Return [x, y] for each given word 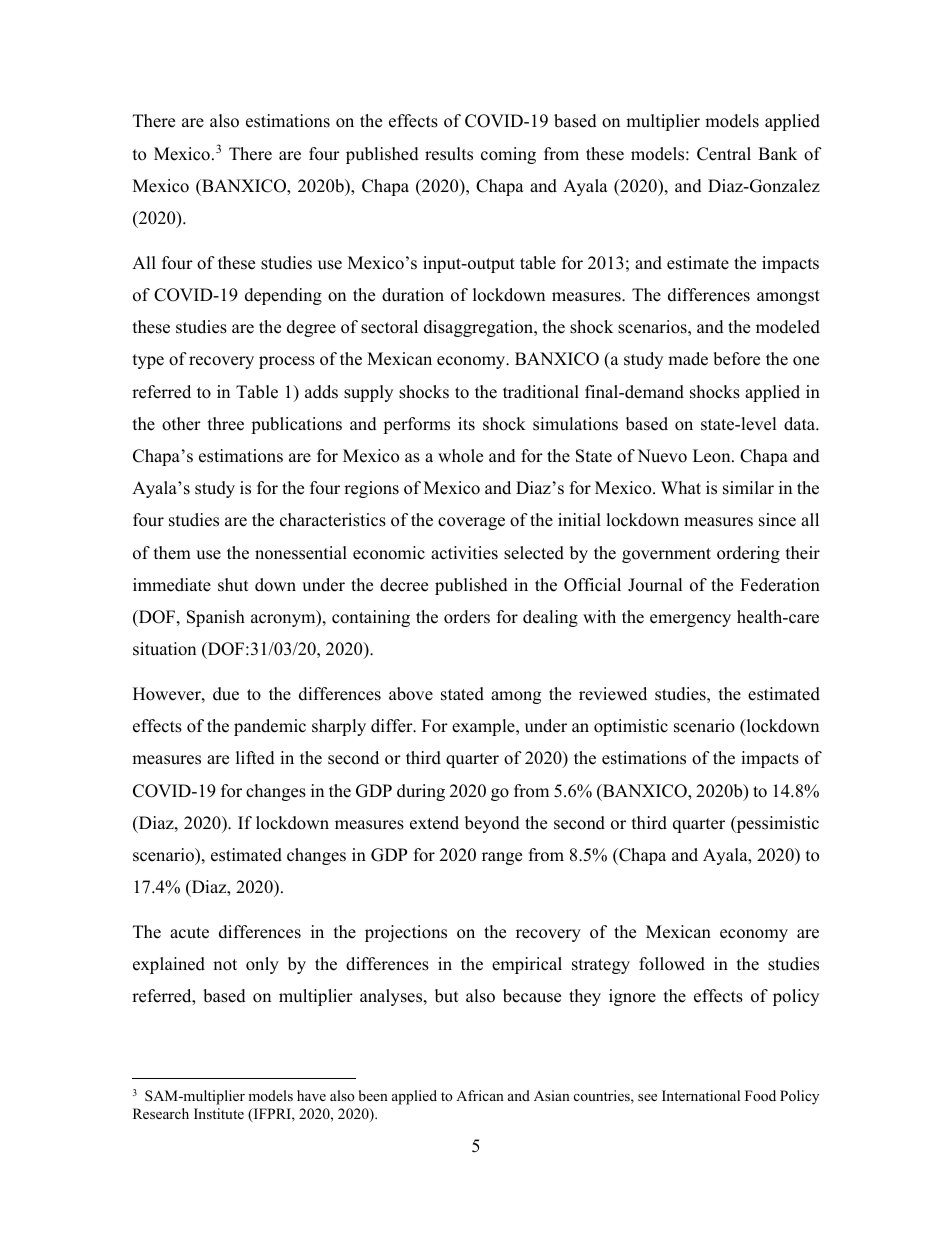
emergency [690, 620]
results [449, 154]
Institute [219, 1113]
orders [467, 617]
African [480, 1095]
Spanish [216, 618]
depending [283, 296]
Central [724, 154]
